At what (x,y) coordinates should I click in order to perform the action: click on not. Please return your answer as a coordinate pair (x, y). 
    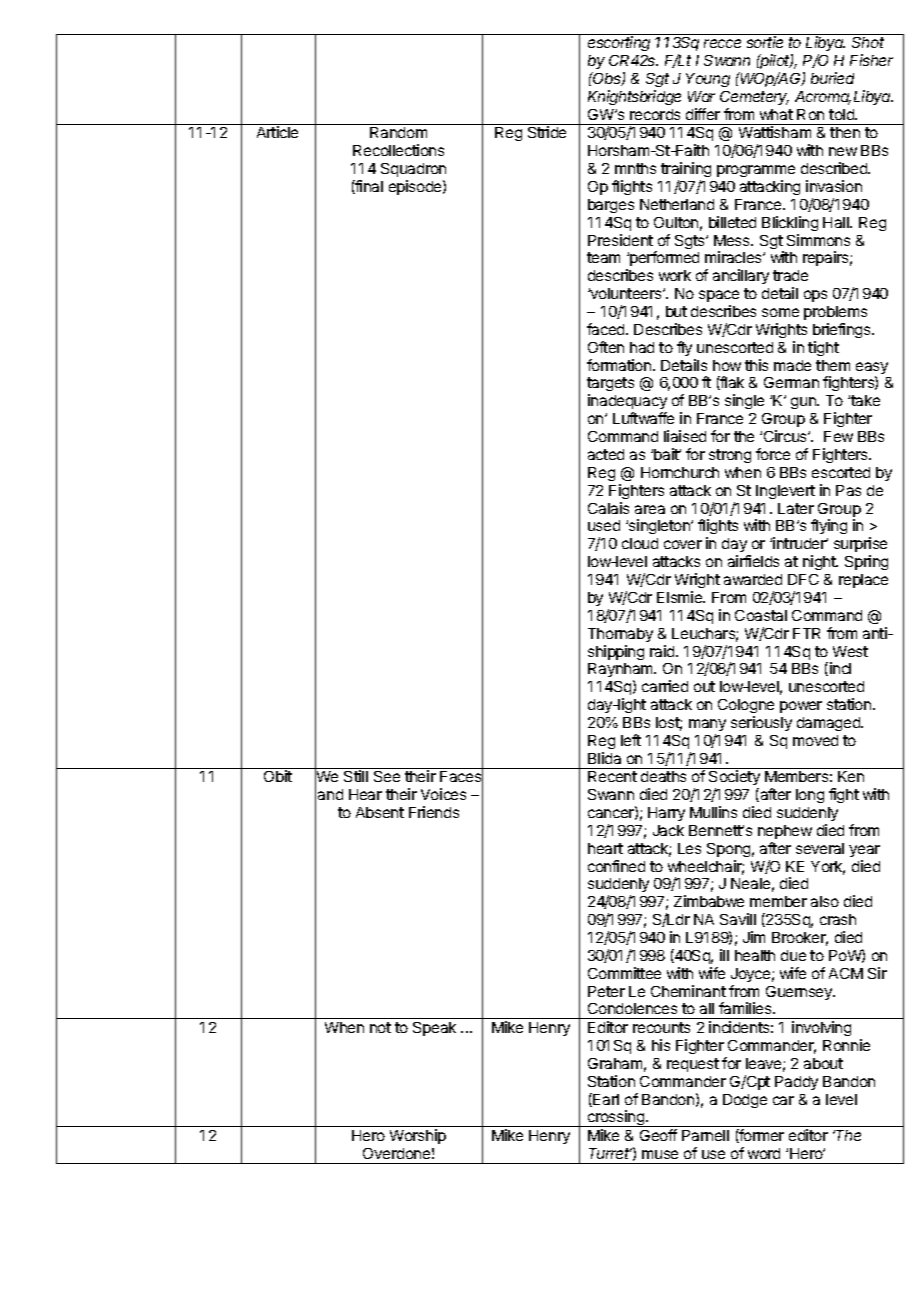
    Looking at the image, I should click on (380, 1027).
